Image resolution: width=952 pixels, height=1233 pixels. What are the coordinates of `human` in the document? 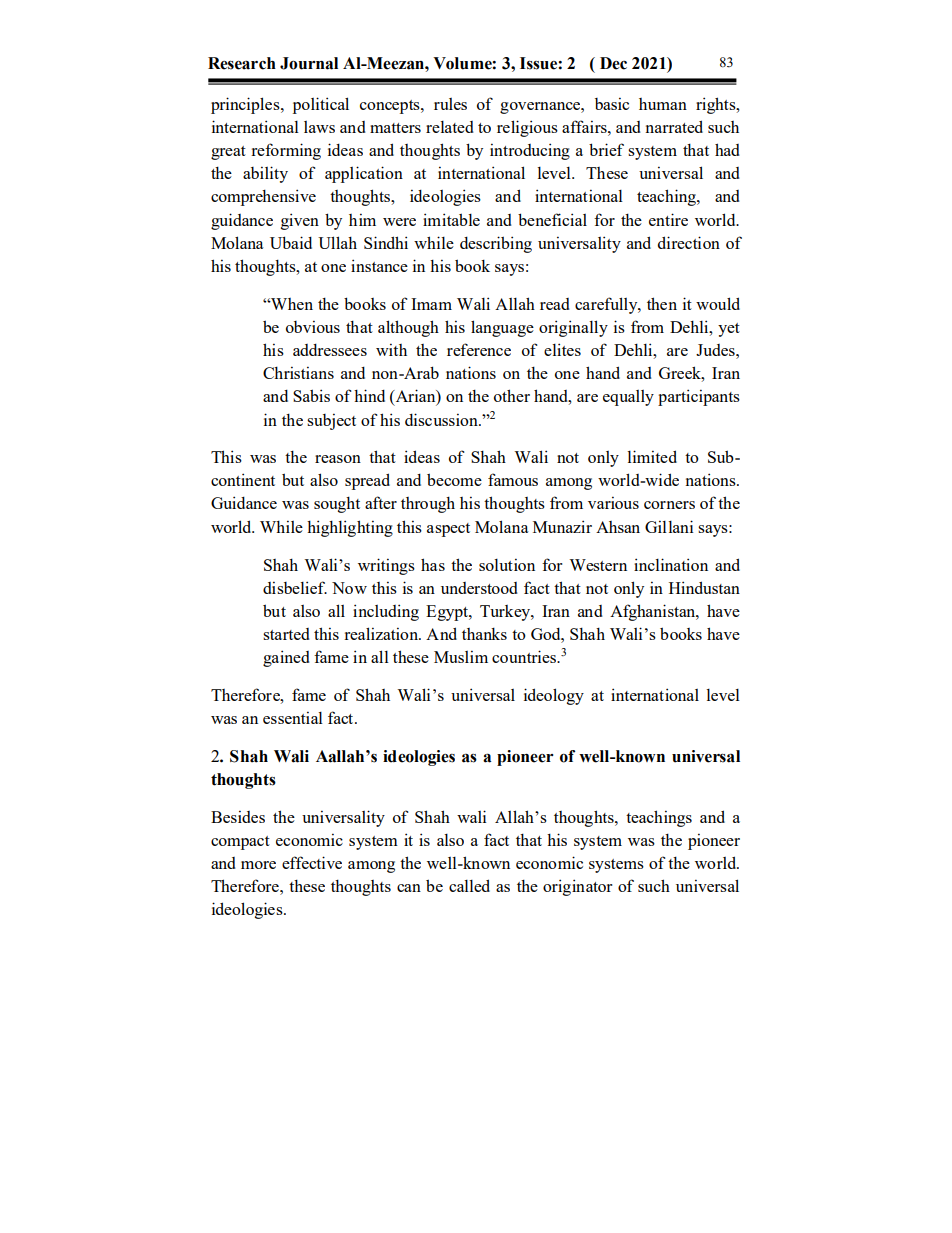 It's located at (663, 104).
